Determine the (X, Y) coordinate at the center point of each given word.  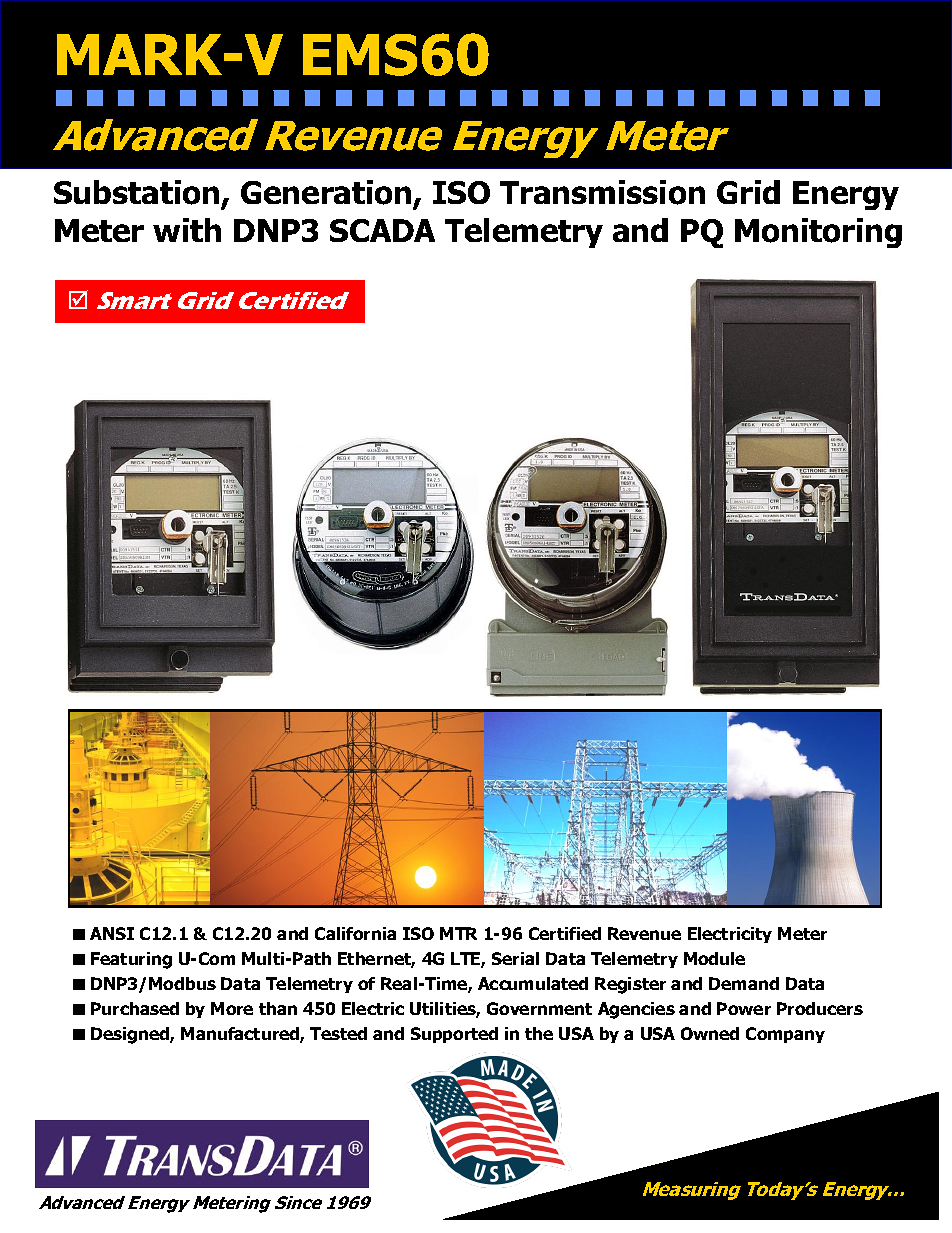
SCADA (382, 230)
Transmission (602, 192)
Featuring (131, 960)
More (232, 1008)
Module (714, 958)
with (187, 230)
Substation (138, 194)
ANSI (112, 933)
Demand (744, 983)
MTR (458, 933)
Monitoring (818, 233)
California (355, 933)
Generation (327, 194)
